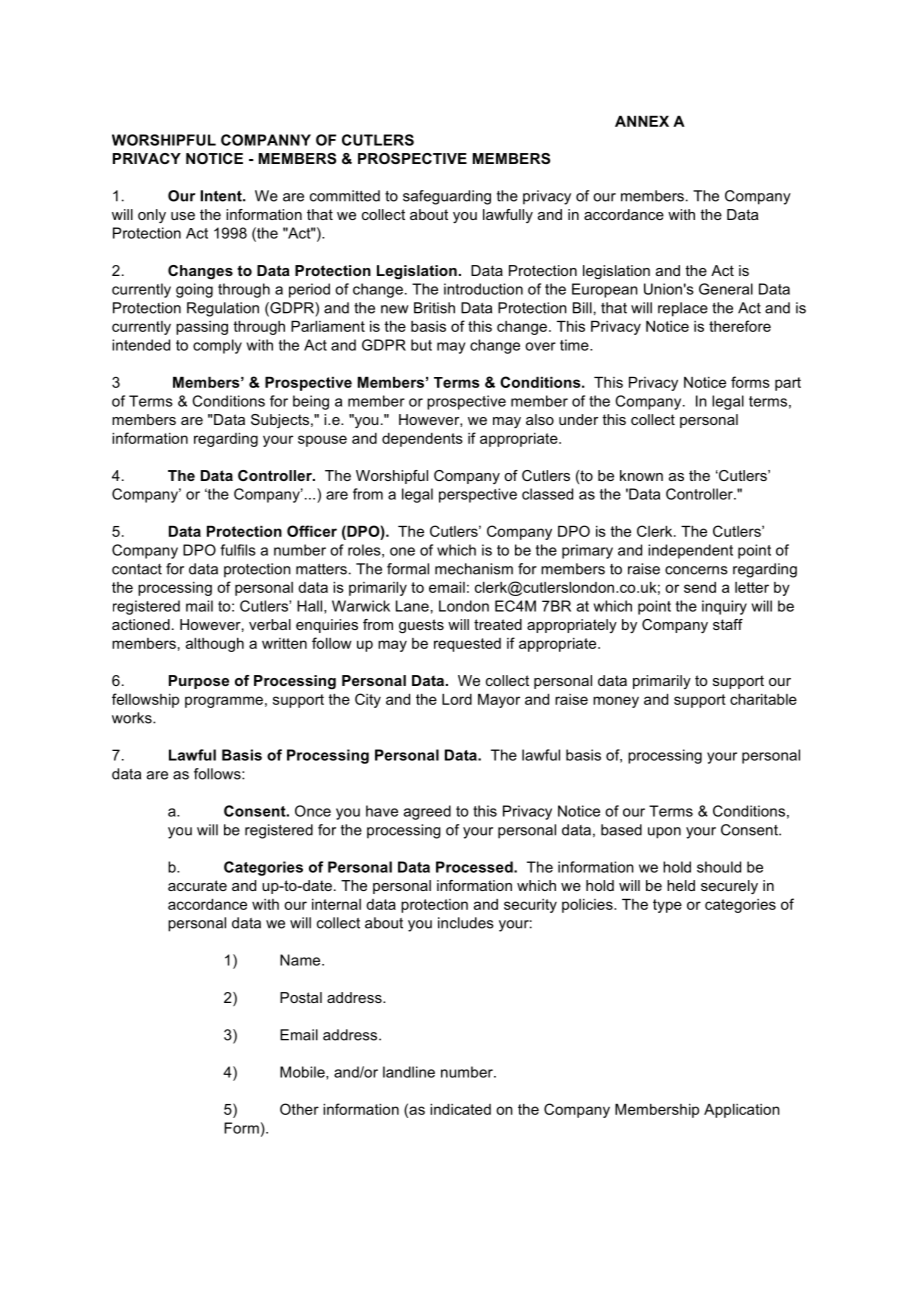  I want to click on Other, so click(299, 1109).
